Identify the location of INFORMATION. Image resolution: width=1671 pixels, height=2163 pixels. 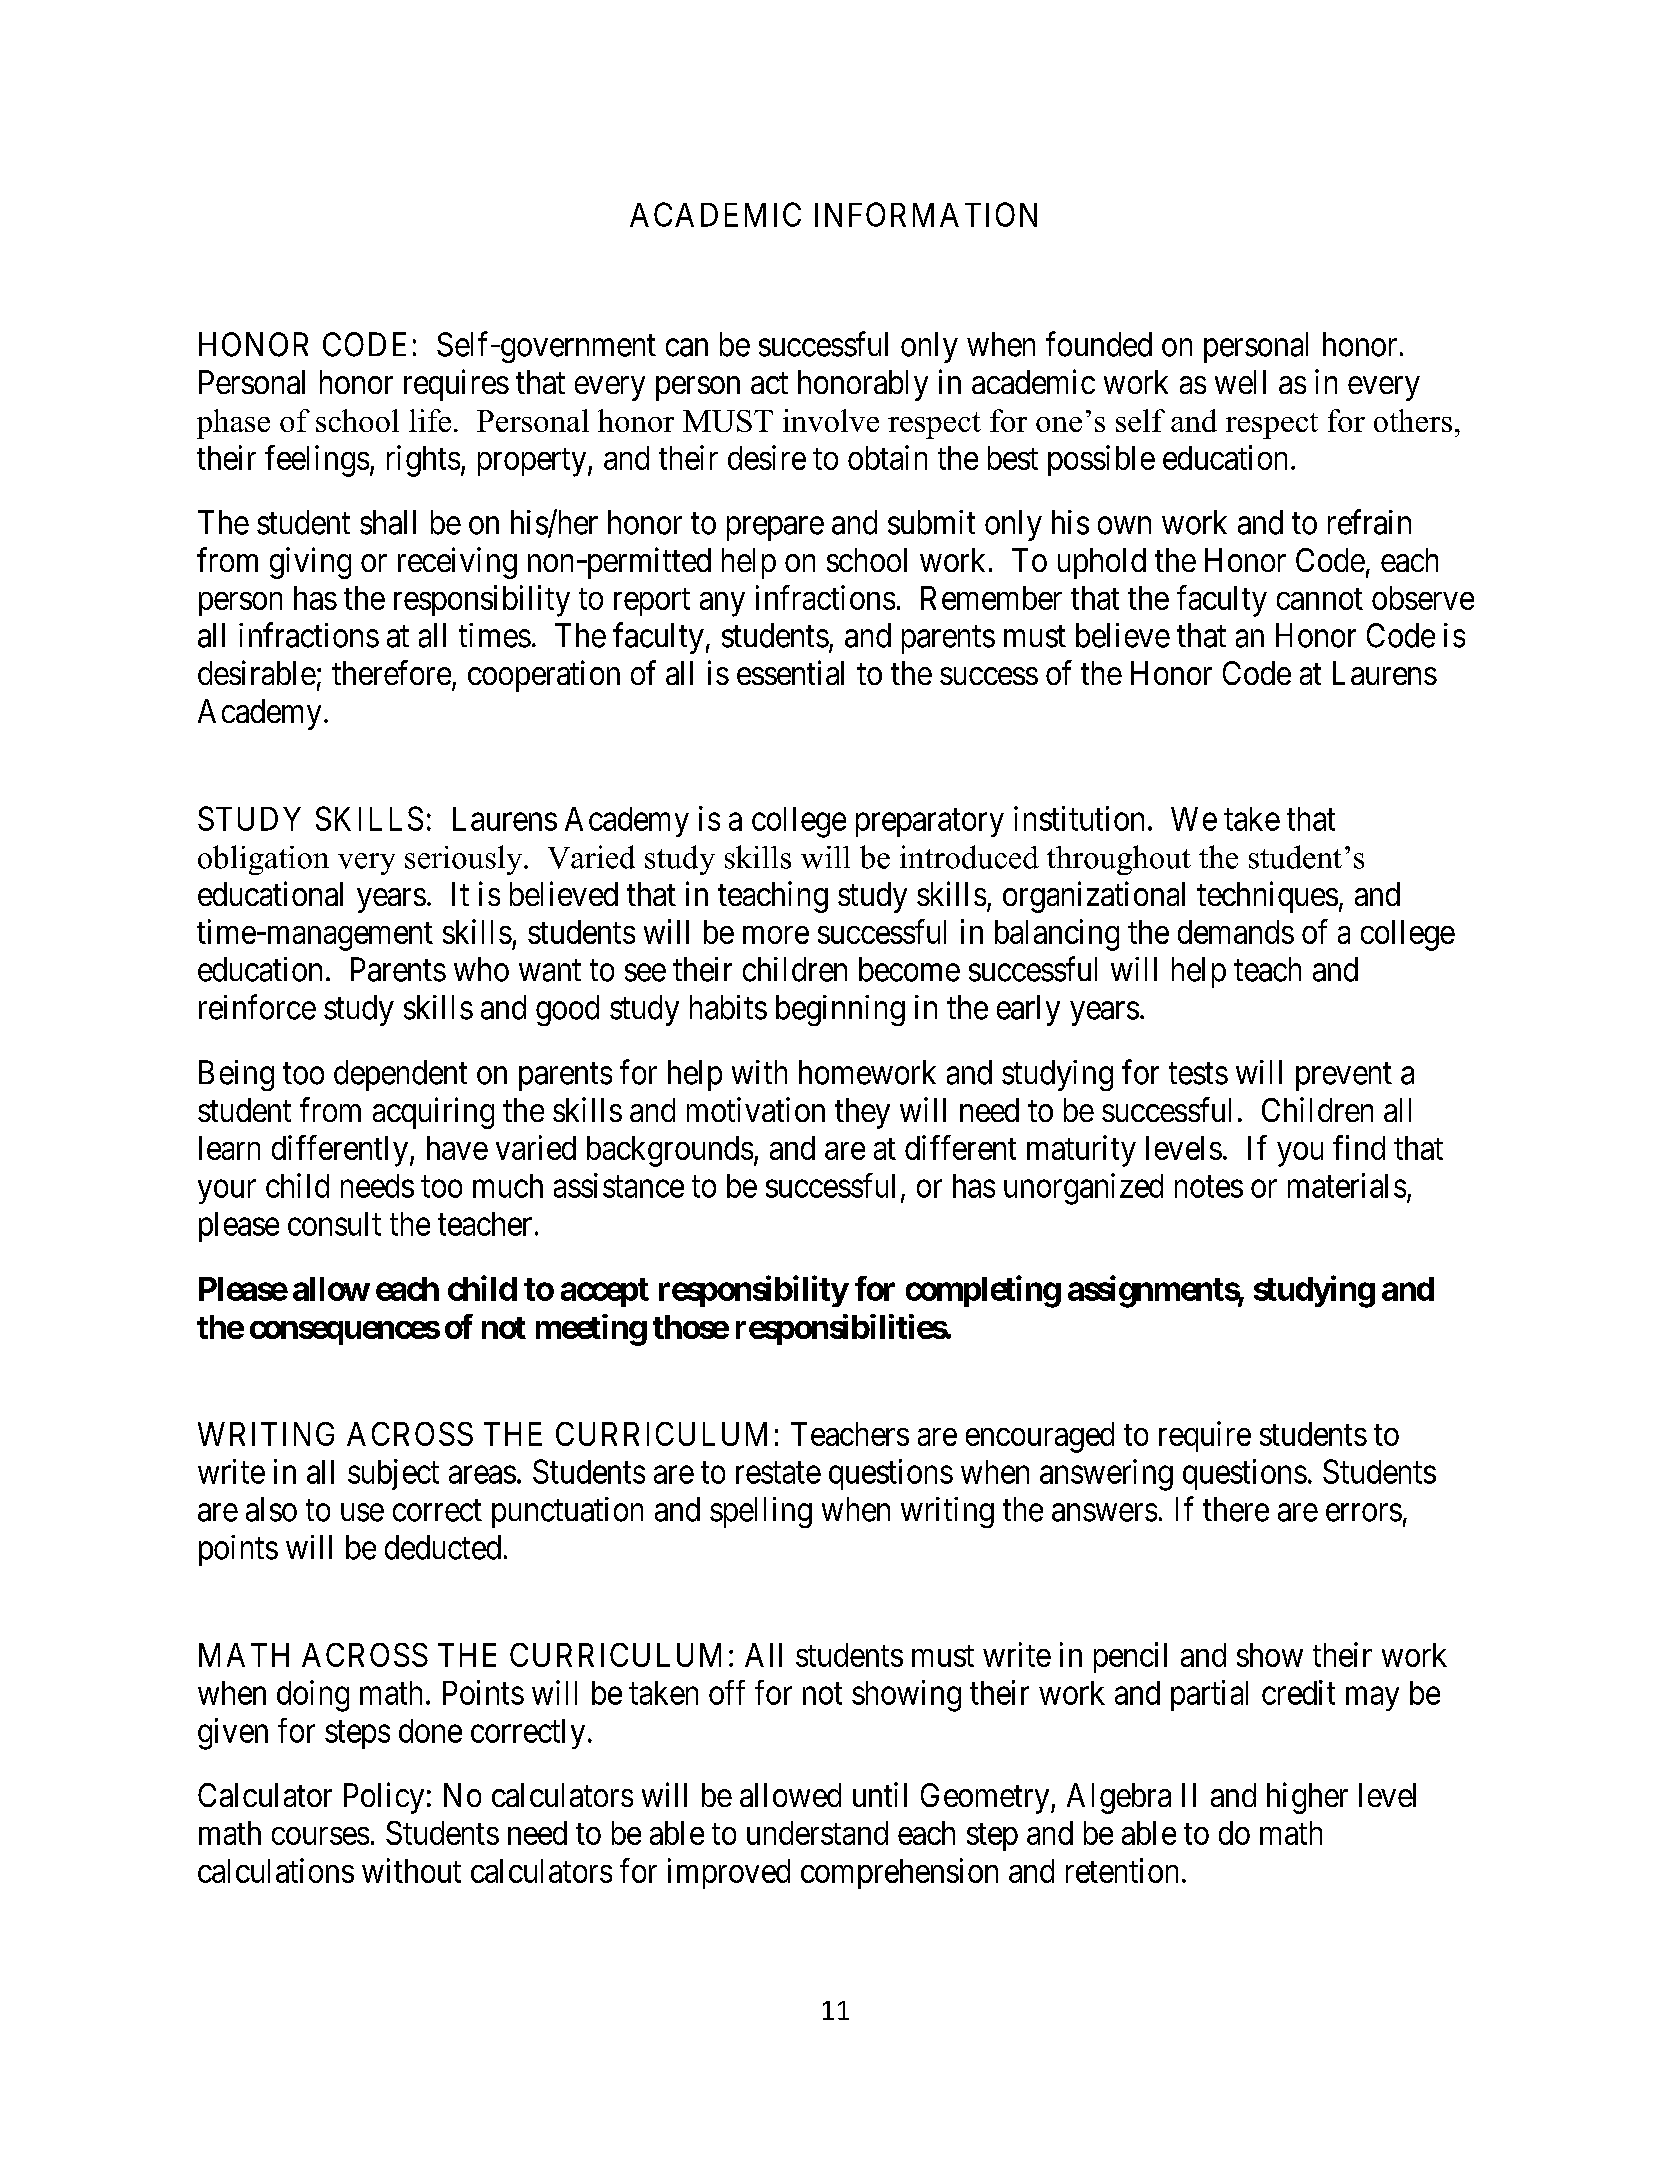
(926, 214).
